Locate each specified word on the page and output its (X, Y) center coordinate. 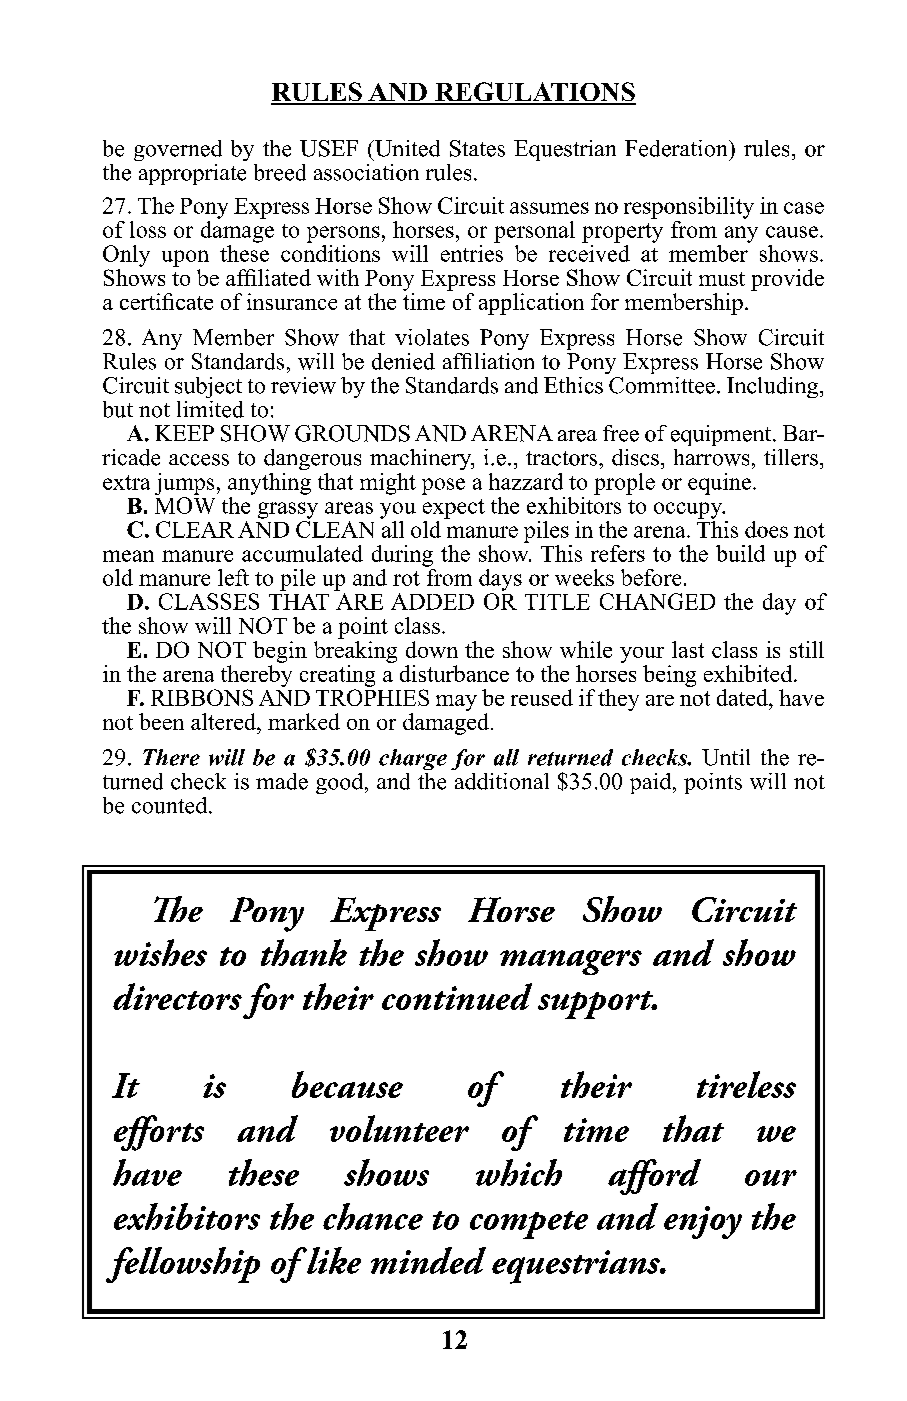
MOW (185, 505)
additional (502, 781)
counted (171, 805)
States (477, 148)
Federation (677, 148)
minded (428, 1260)
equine (719, 484)
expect (454, 509)
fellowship (183, 1265)
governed (178, 150)
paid (652, 783)
